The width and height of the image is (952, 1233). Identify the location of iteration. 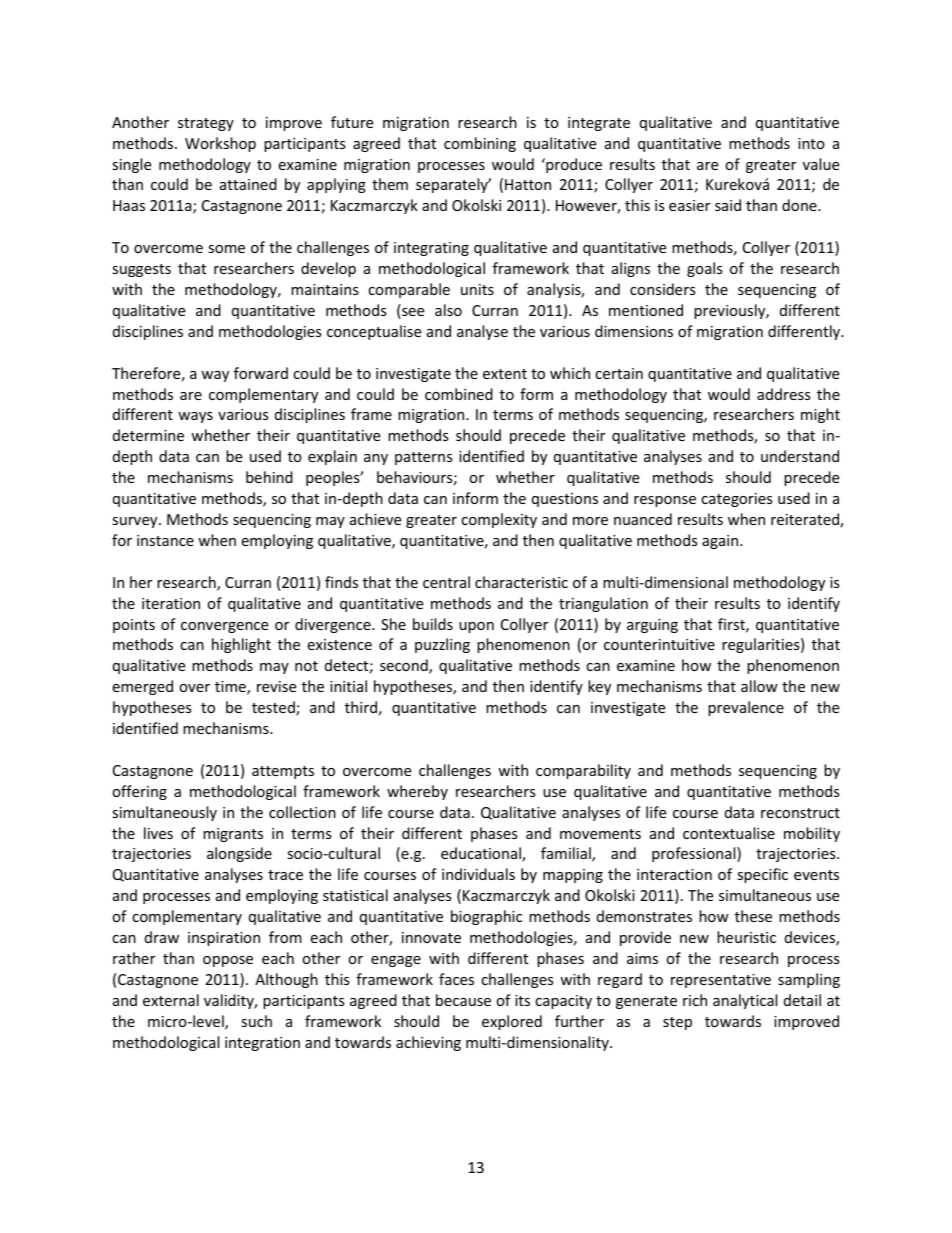
(171, 603).
